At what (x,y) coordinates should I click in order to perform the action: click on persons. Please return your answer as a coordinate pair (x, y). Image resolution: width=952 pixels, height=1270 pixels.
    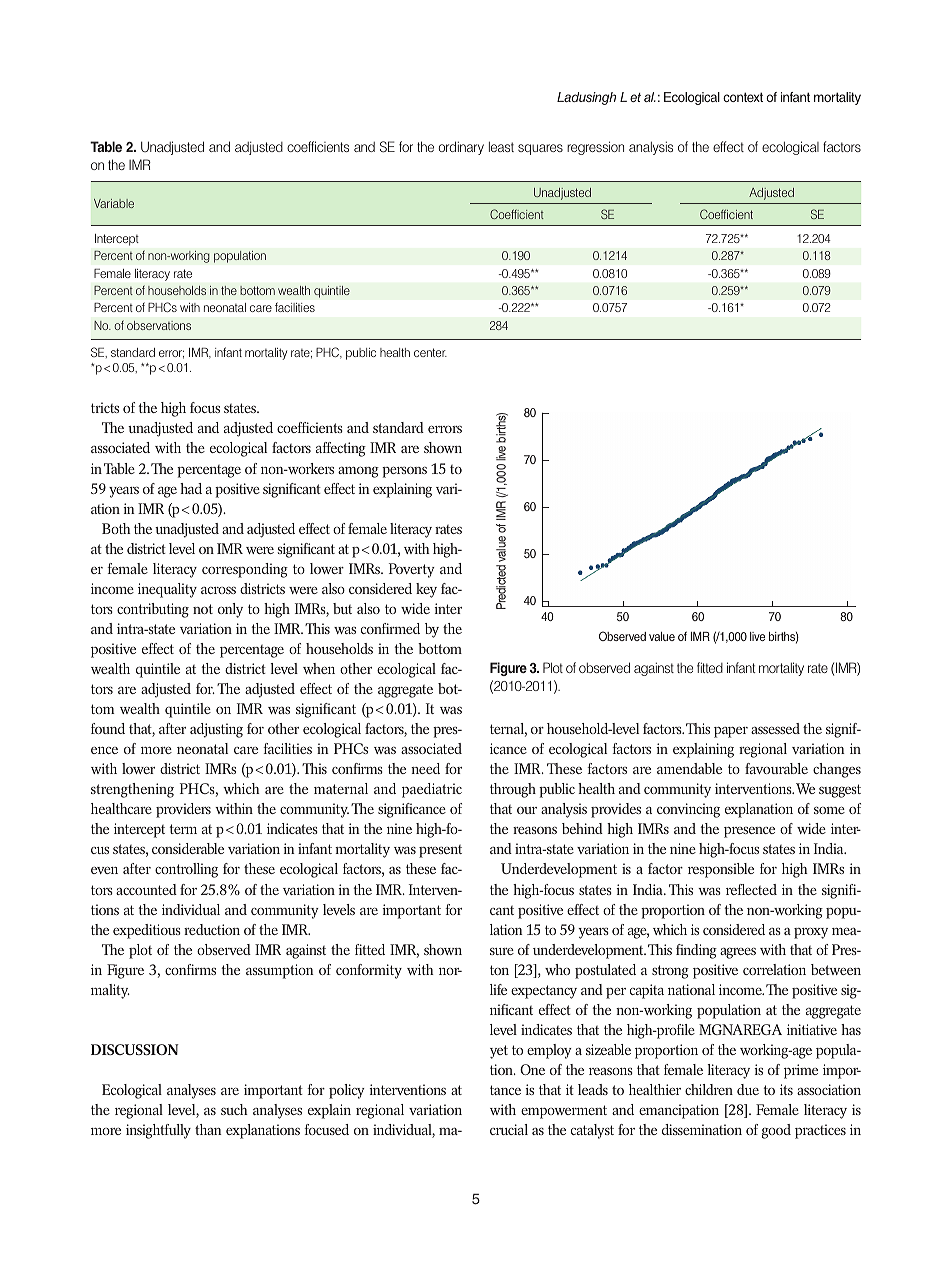
    Looking at the image, I should click on (404, 472).
